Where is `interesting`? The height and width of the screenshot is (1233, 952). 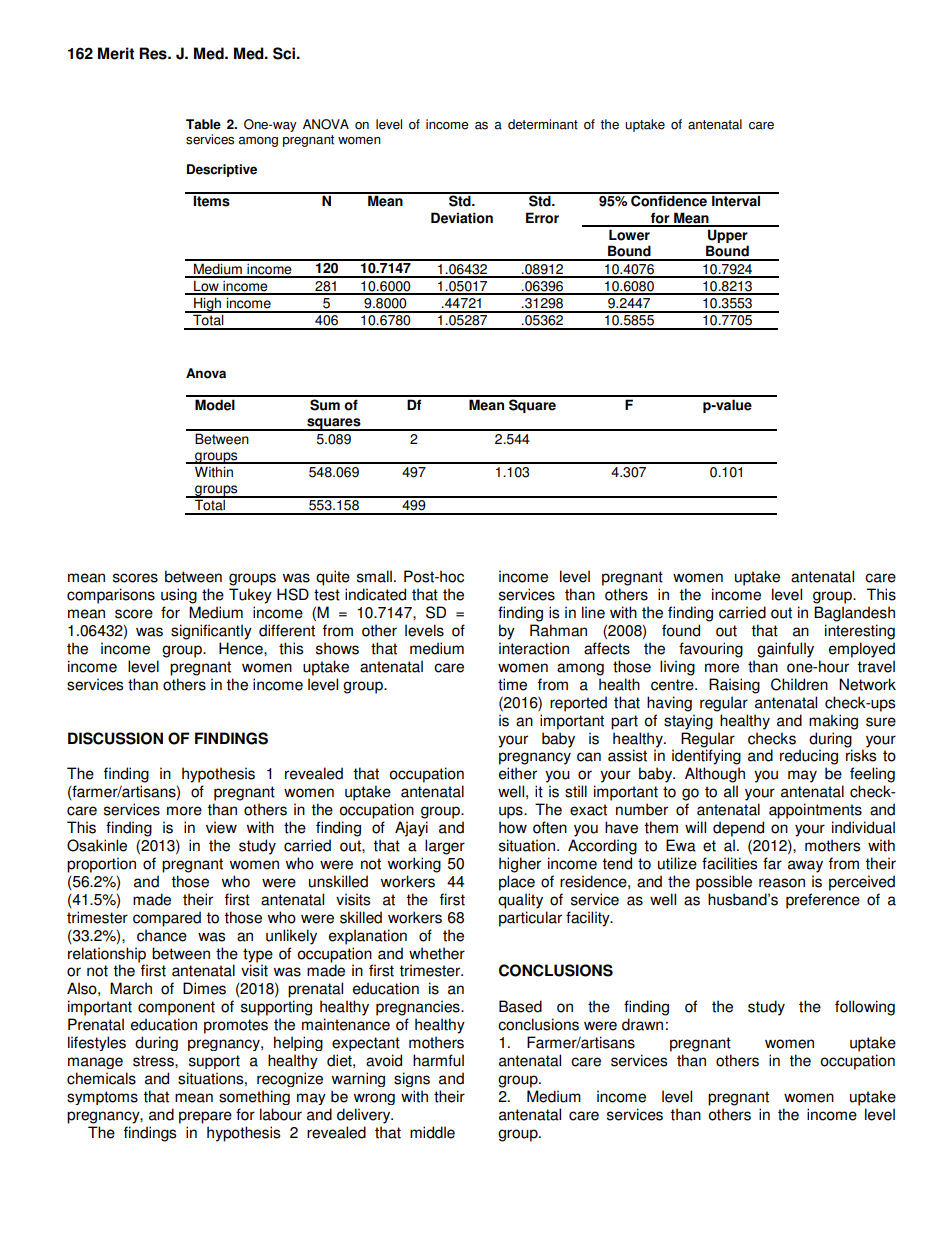
interesting is located at coordinates (860, 632).
